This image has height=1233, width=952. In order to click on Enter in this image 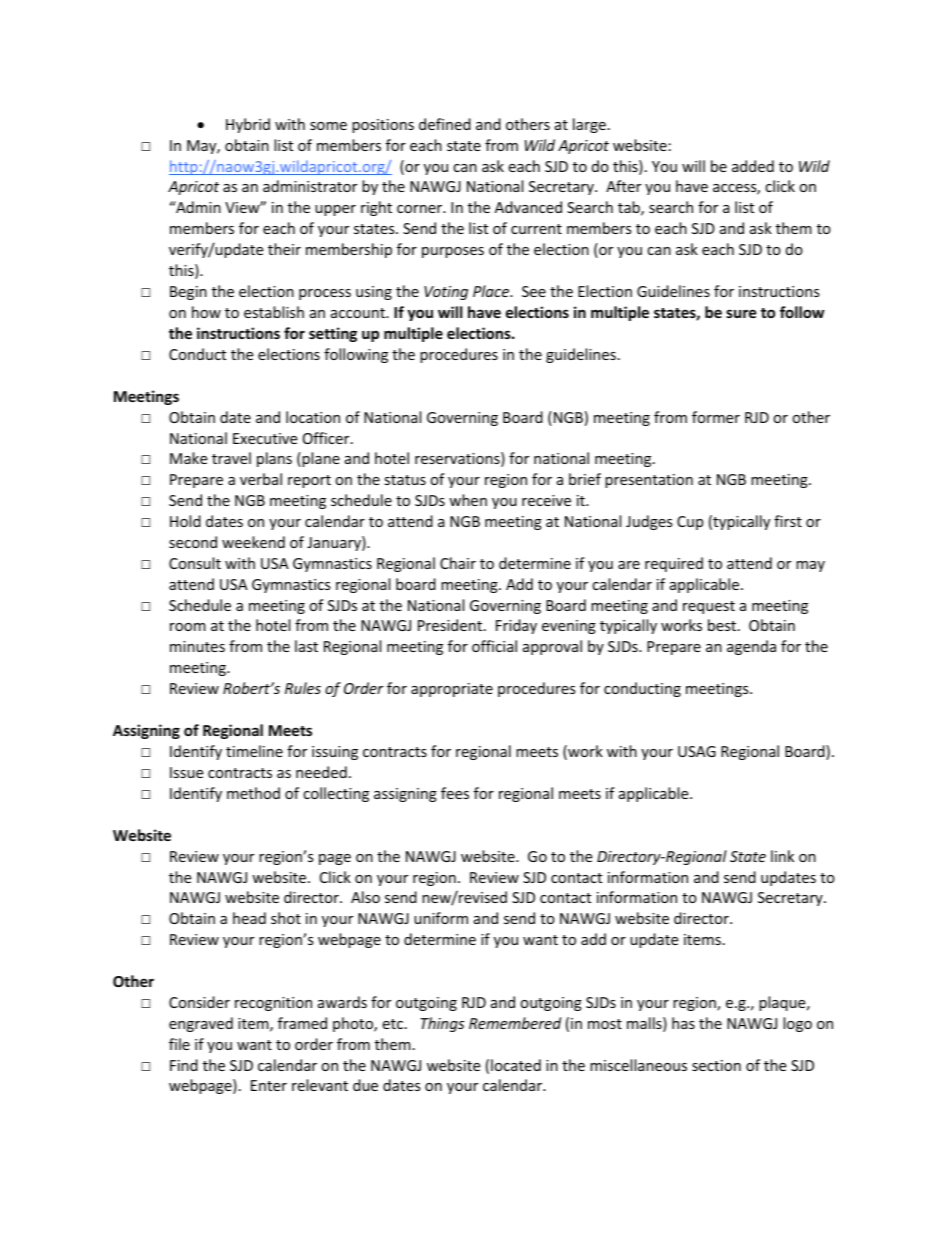, I will do `click(269, 1085)`.
